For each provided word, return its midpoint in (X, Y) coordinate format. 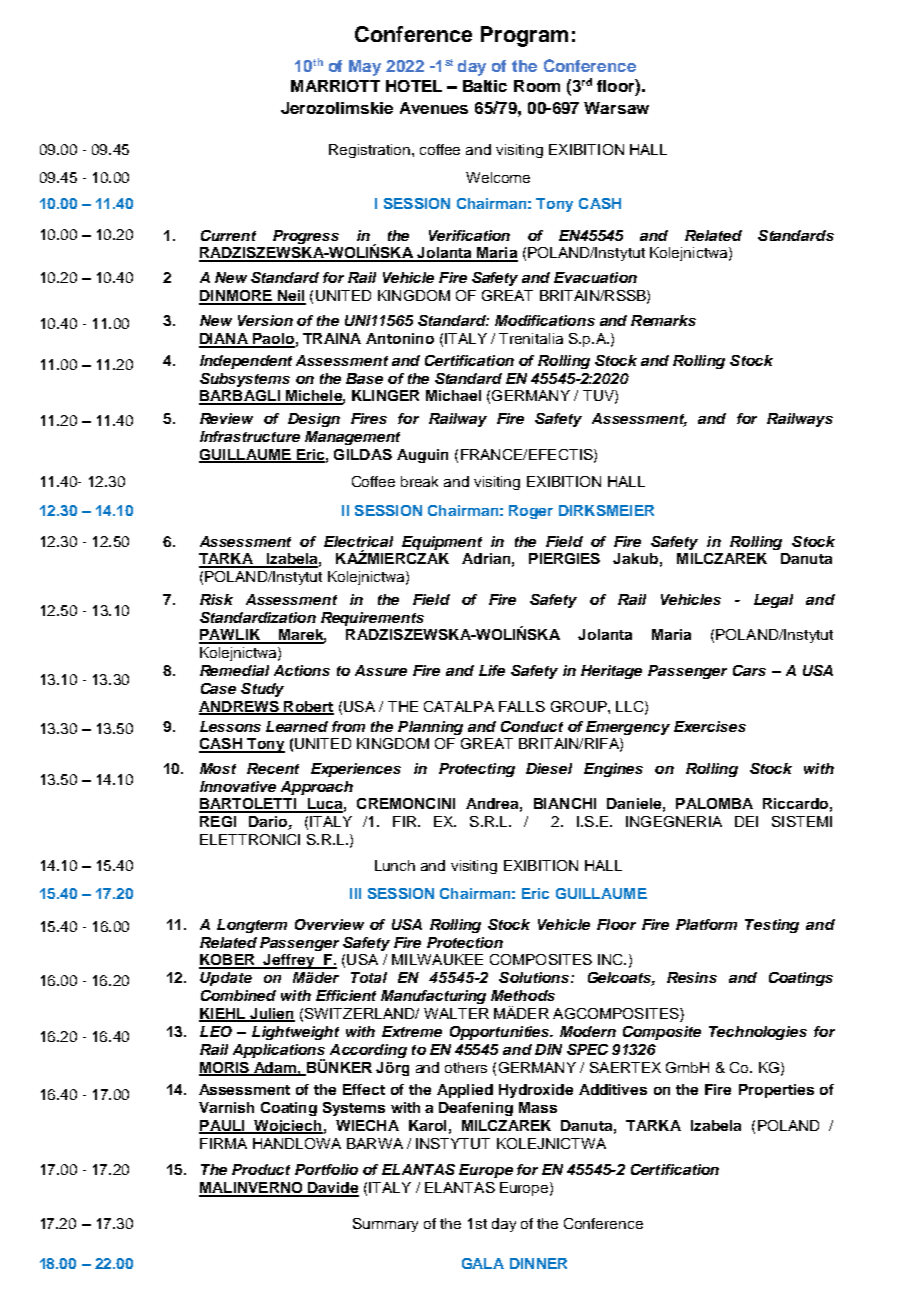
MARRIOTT (335, 86)
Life (492, 670)
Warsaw (616, 108)
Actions (302, 670)
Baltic (485, 86)
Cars (749, 670)
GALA (483, 1263)
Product (261, 1169)
